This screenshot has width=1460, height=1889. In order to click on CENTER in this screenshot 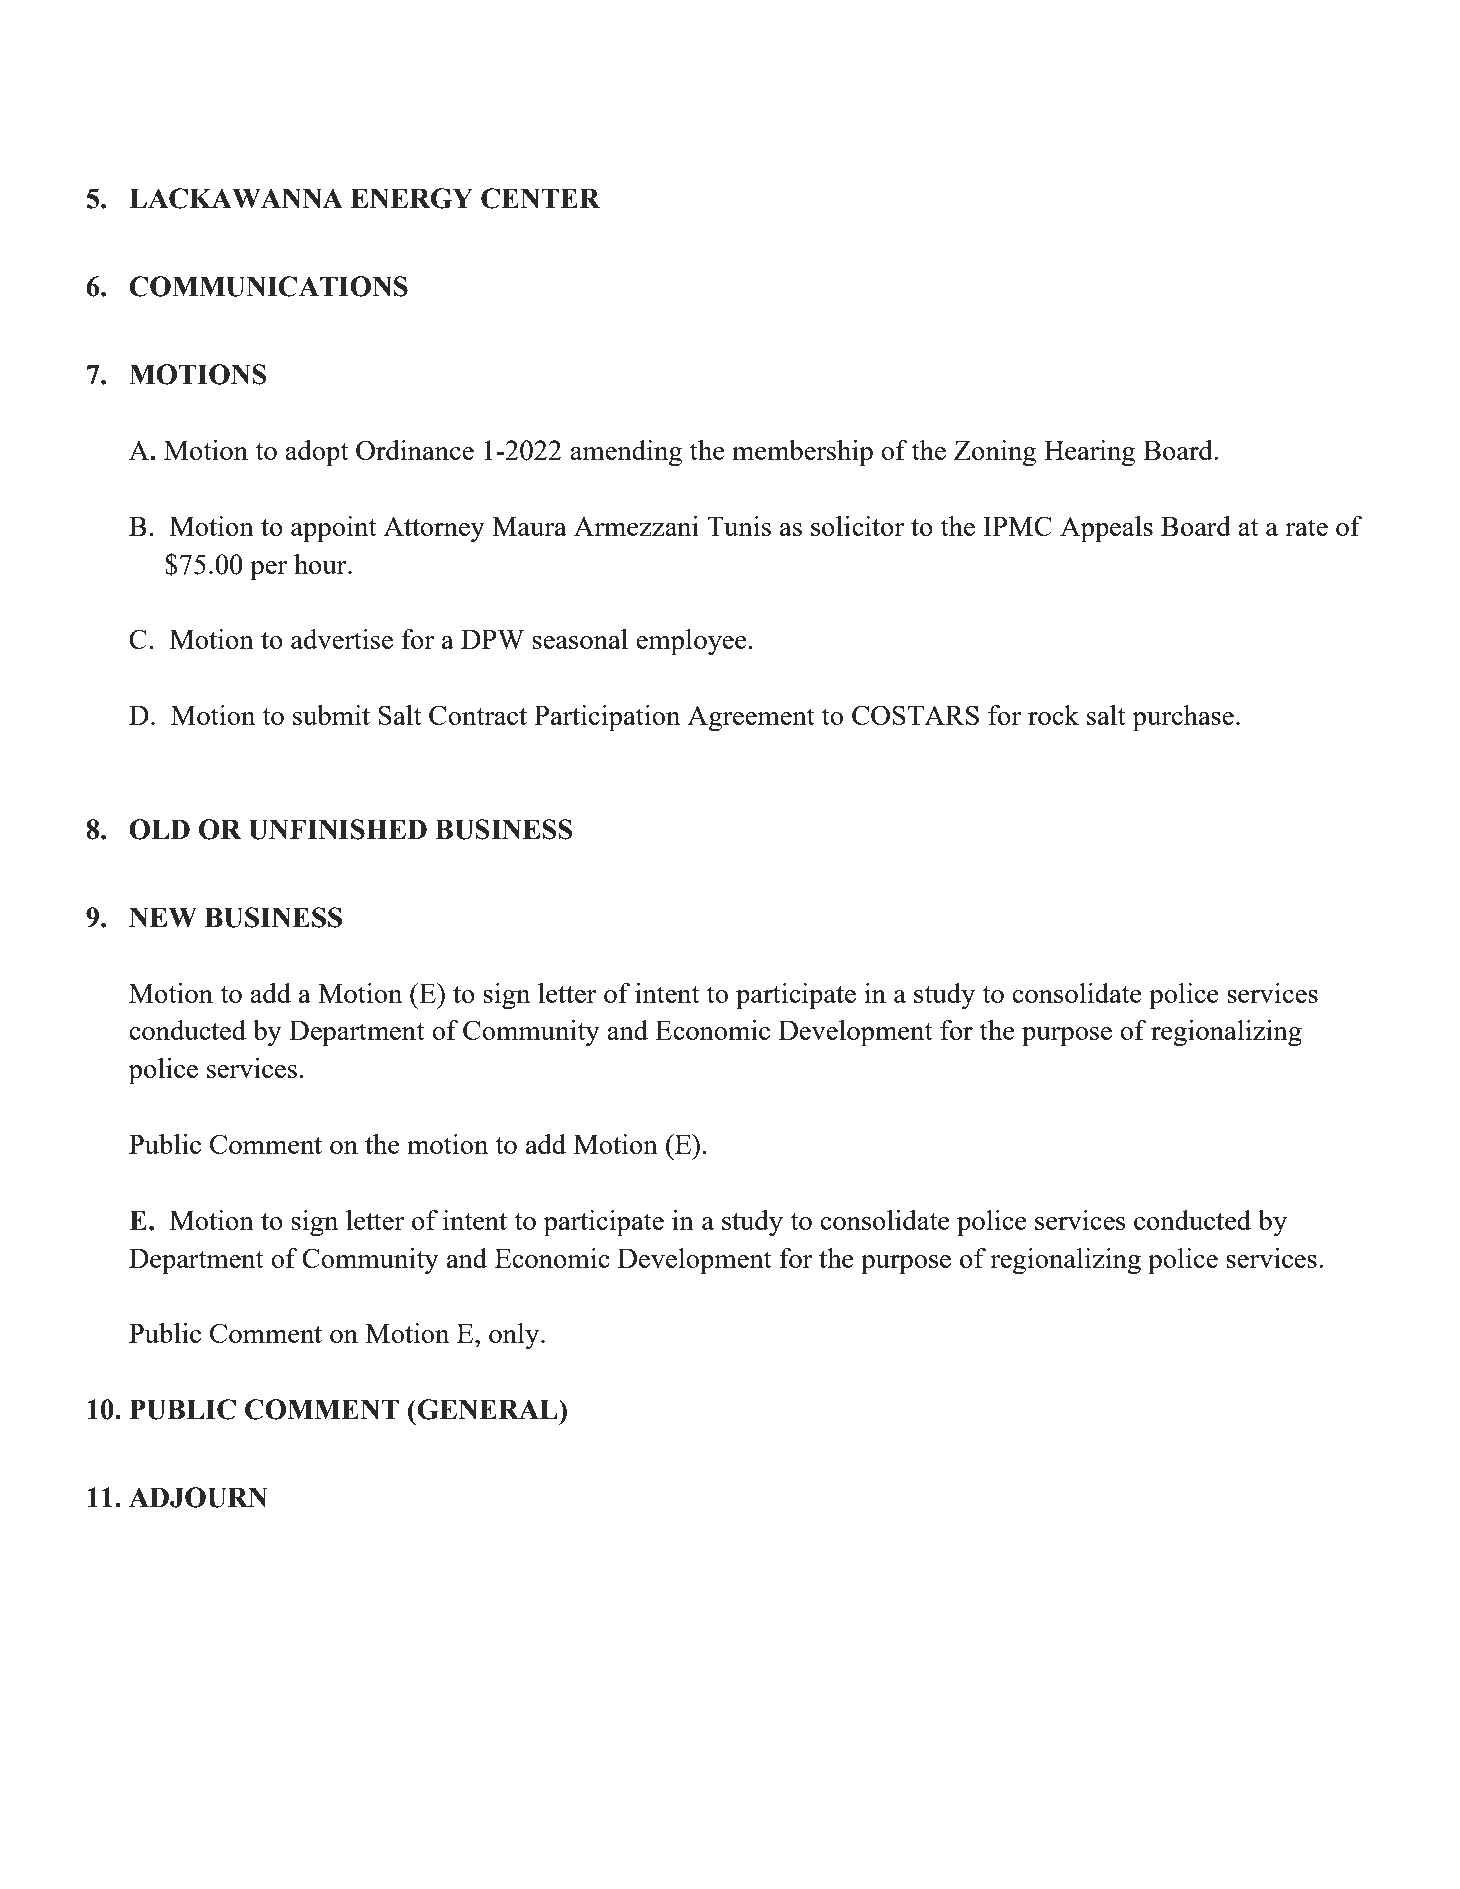, I will do `click(540, 198)`.
